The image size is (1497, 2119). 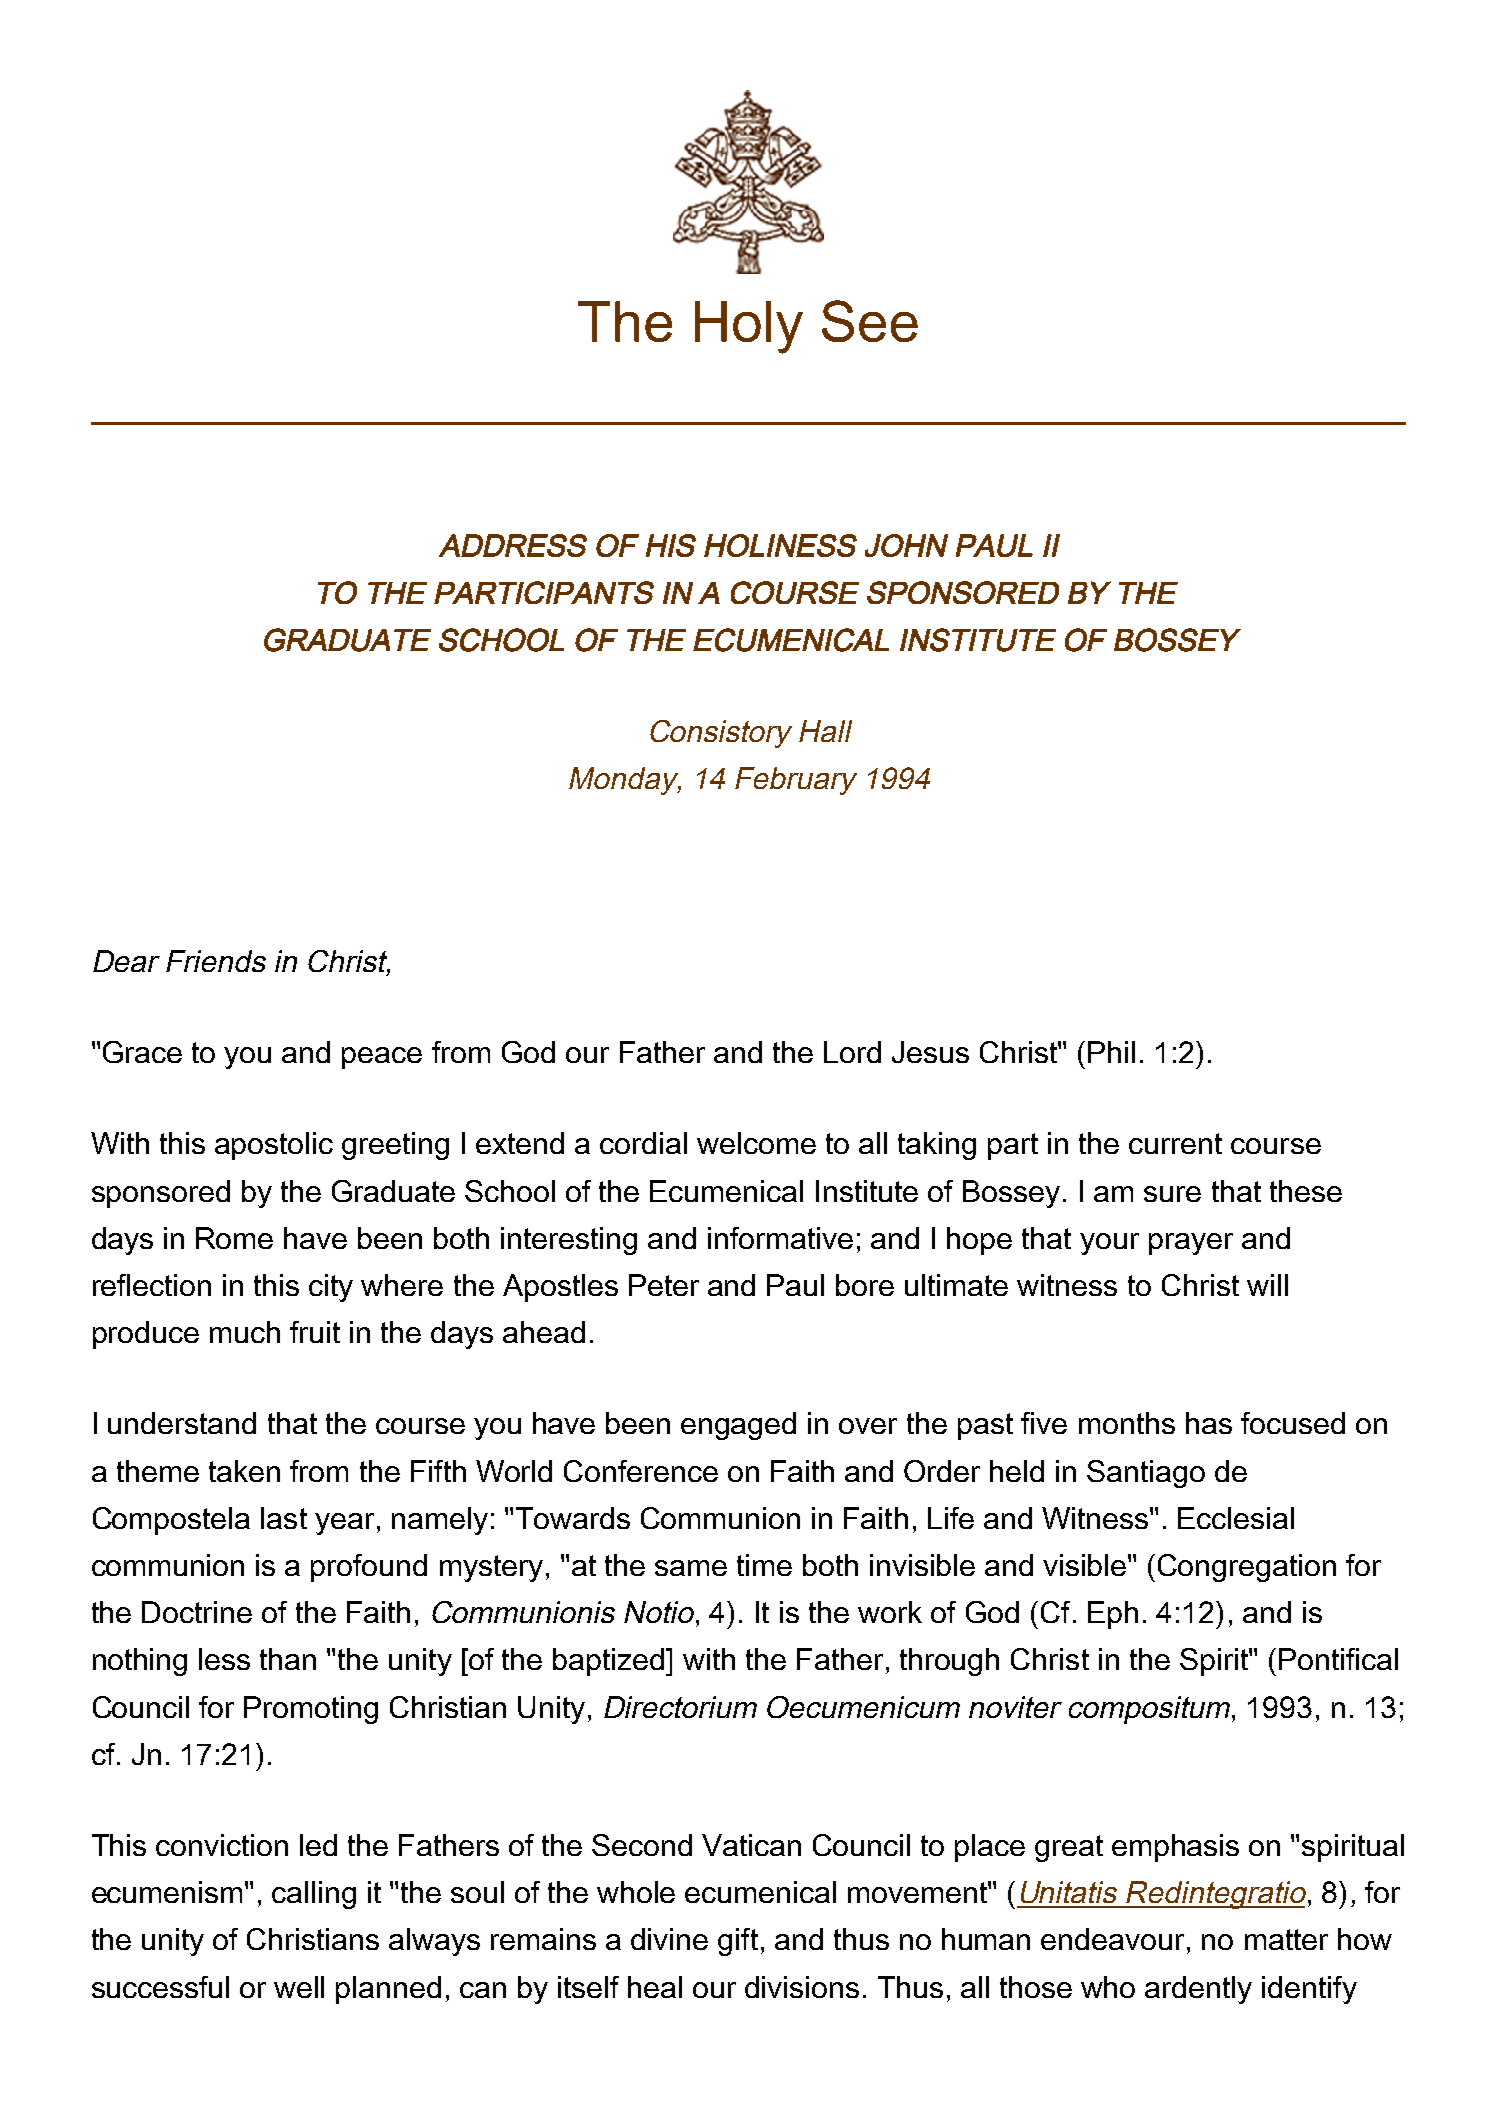 What do you see at coordinates (382, 1058) in the image?
I see `peace` at bounding box center [382, 1058].
